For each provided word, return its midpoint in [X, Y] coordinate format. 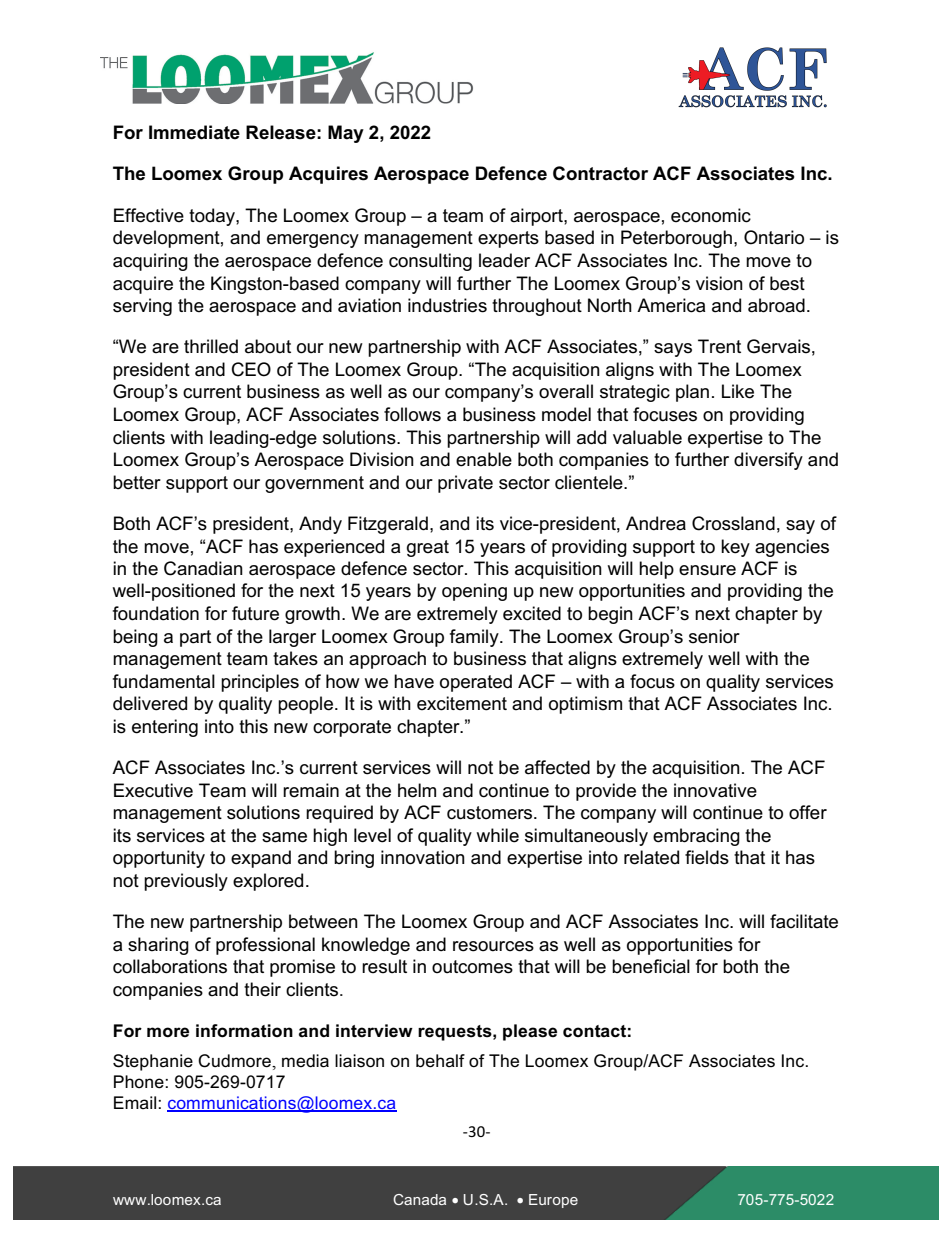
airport [537, 217]
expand [261, 859]
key [735, 548]
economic [711, 215]
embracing [696, 837]
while [497, 835]
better [137, 482]
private [465, 484]
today [213, 217]
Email [136, 1102]
